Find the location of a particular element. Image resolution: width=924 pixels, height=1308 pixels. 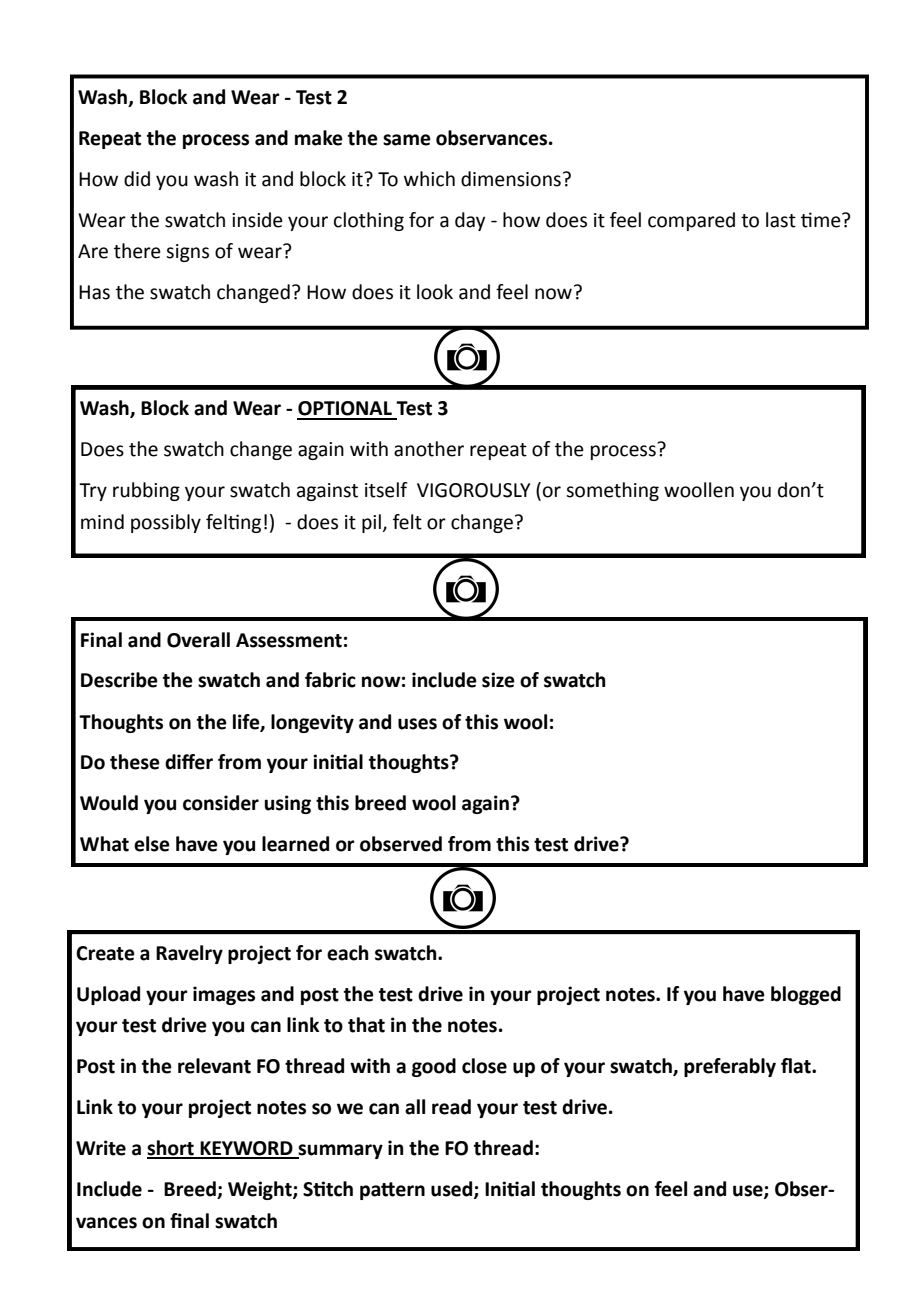

size is located at coordinates (498, 680).
